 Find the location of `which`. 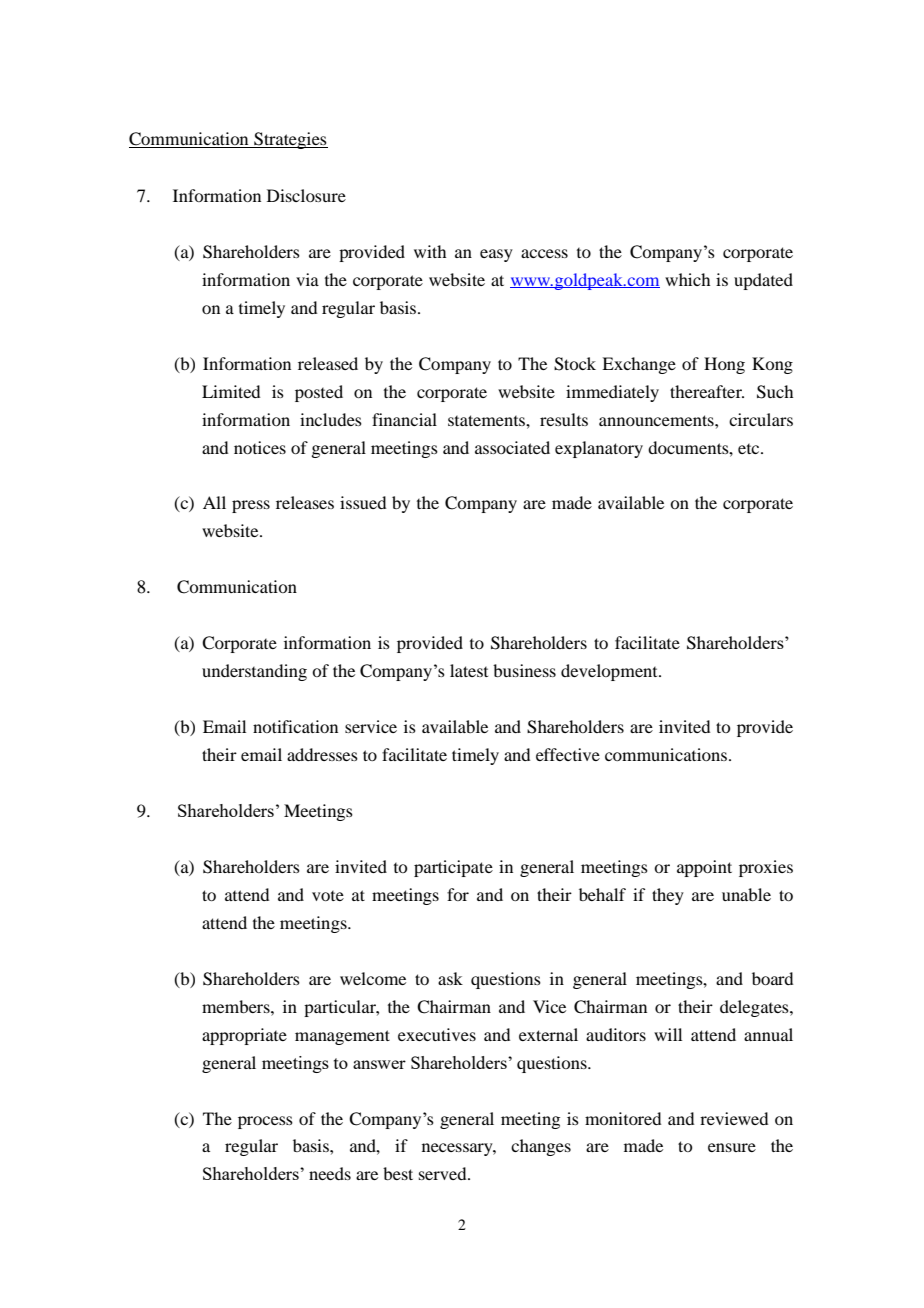

which is located at coordinates (687, 279).
